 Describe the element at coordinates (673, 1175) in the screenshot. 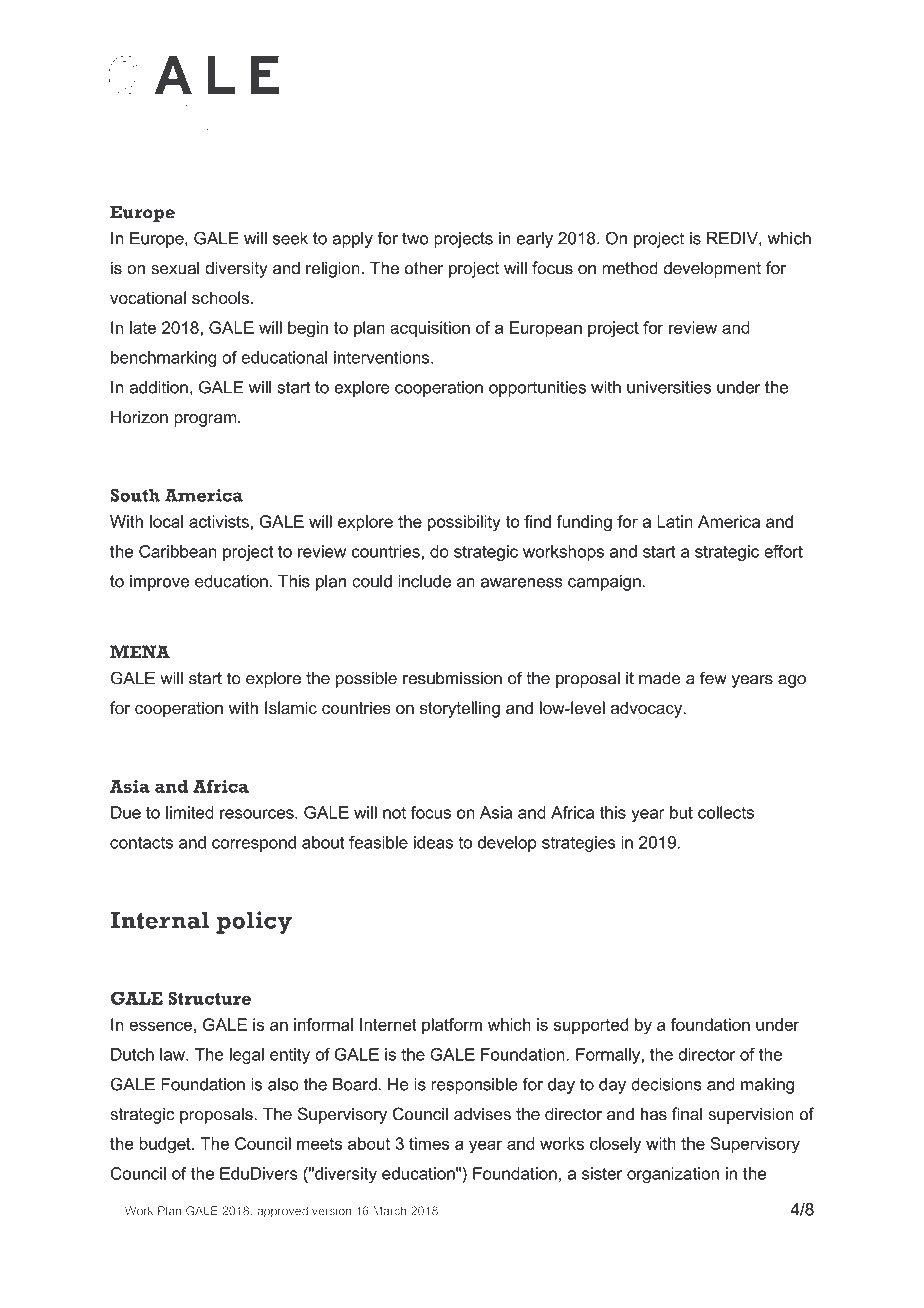

I see `organization` at that location.
